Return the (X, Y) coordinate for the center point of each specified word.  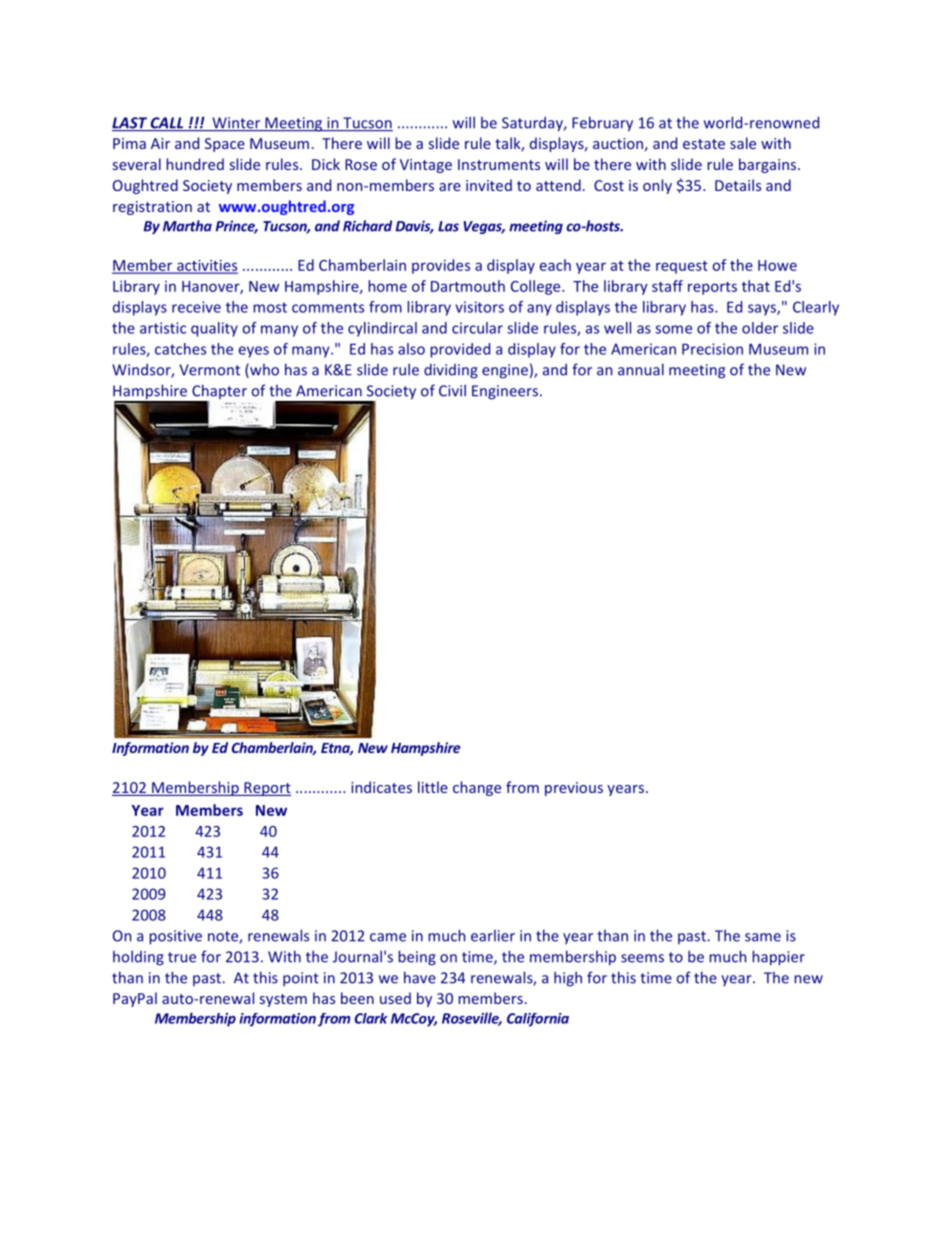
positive (175, 937)
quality (214, 329)
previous (574, 789)
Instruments (499, 164)
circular (477, 328)
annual (641, 369)
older (760, 328)
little (433, 787)
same (763, 937)
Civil (452, 390)
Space (225, 145)
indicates (381, 787)
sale (743, 143)
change (477, 788)
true (182, 957)
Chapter (218, 393)
